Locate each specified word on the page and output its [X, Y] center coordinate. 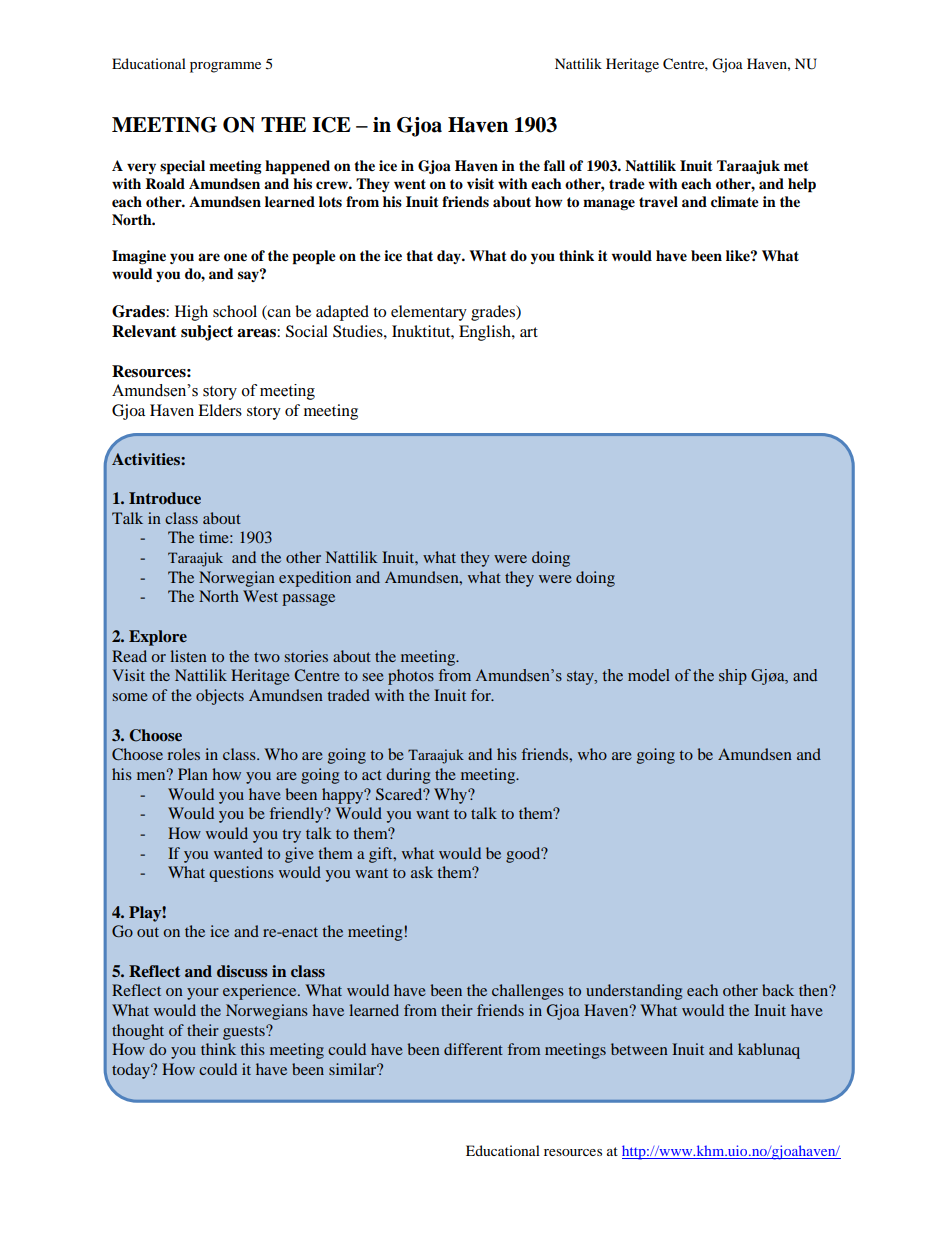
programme [225, 67]
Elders [220, 410]
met [796, 166]
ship [733, 677]
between [639, 1049]
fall [554, 165]
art [529, 332]
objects [220, 697]
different [473, 1049]
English [486, 333]
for [482, 695]
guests [245, 1033]
